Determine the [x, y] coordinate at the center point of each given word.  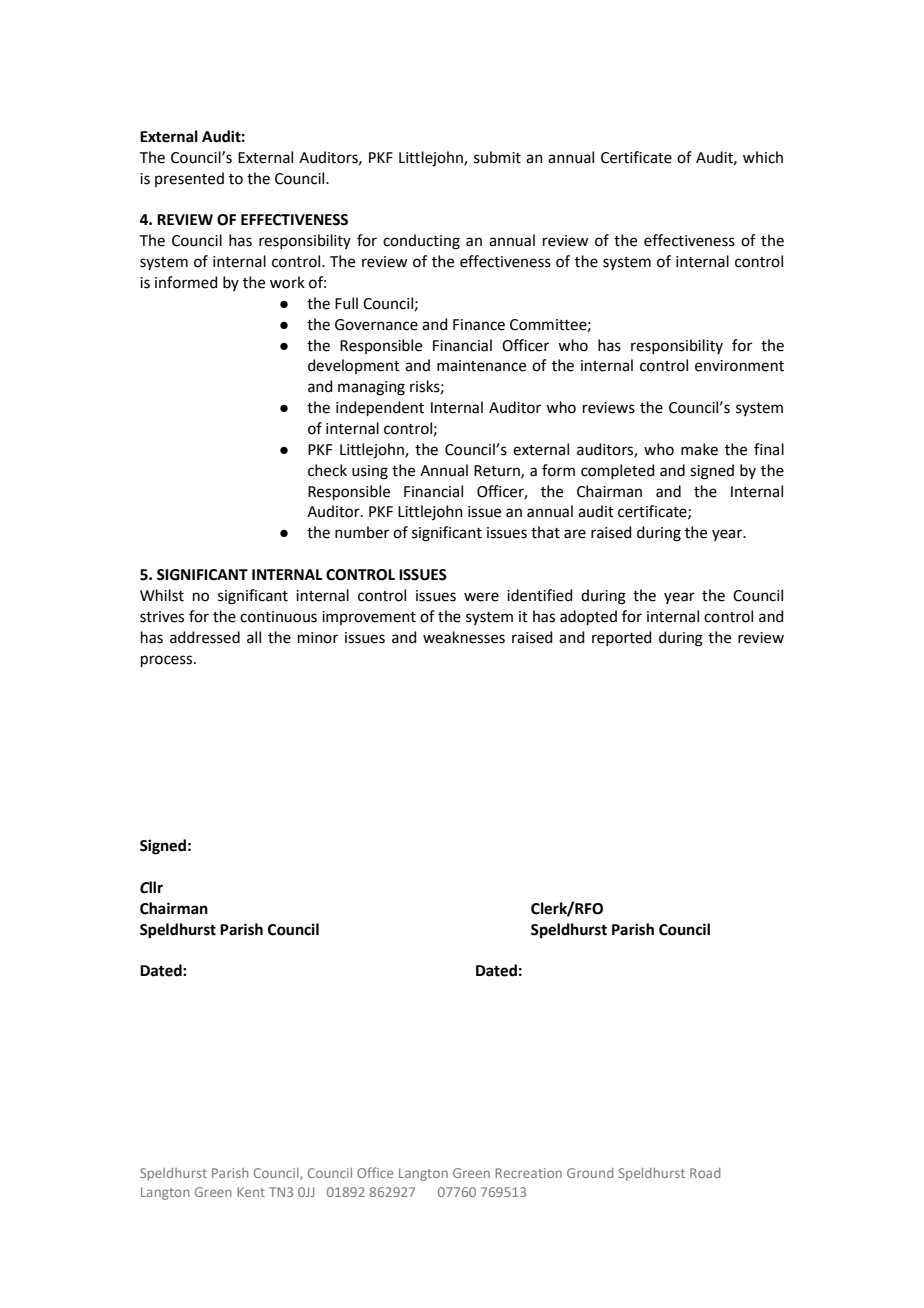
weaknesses [464, 637]
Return [498, 471]
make [699, 449]
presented [189, 179]
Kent [251, 1192]
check [327, 470]
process [168, 661]
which [763, 157]
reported [622, 638]
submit [497, 157]
